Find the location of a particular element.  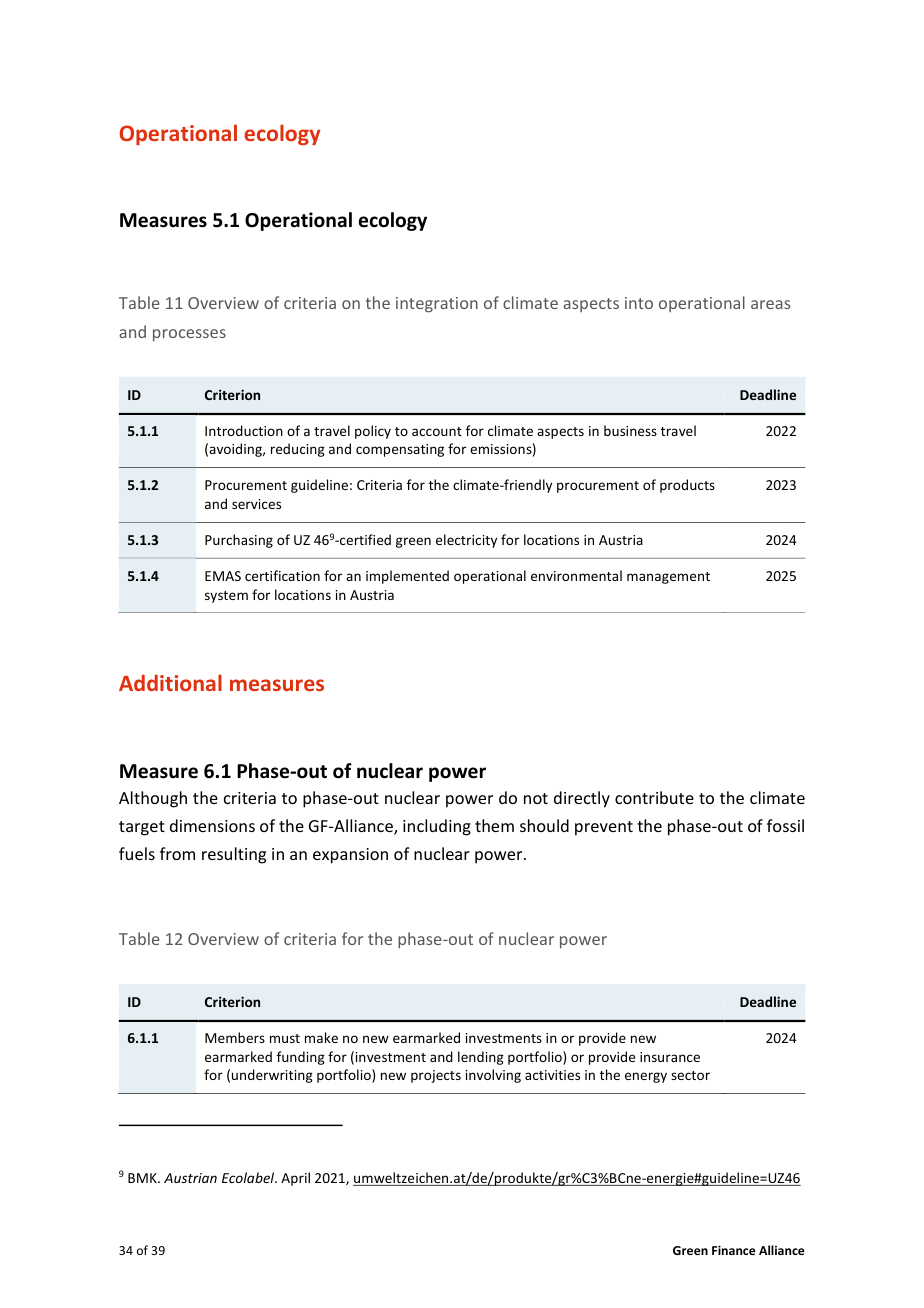

Finance is located at coordinates (734, 1250).
